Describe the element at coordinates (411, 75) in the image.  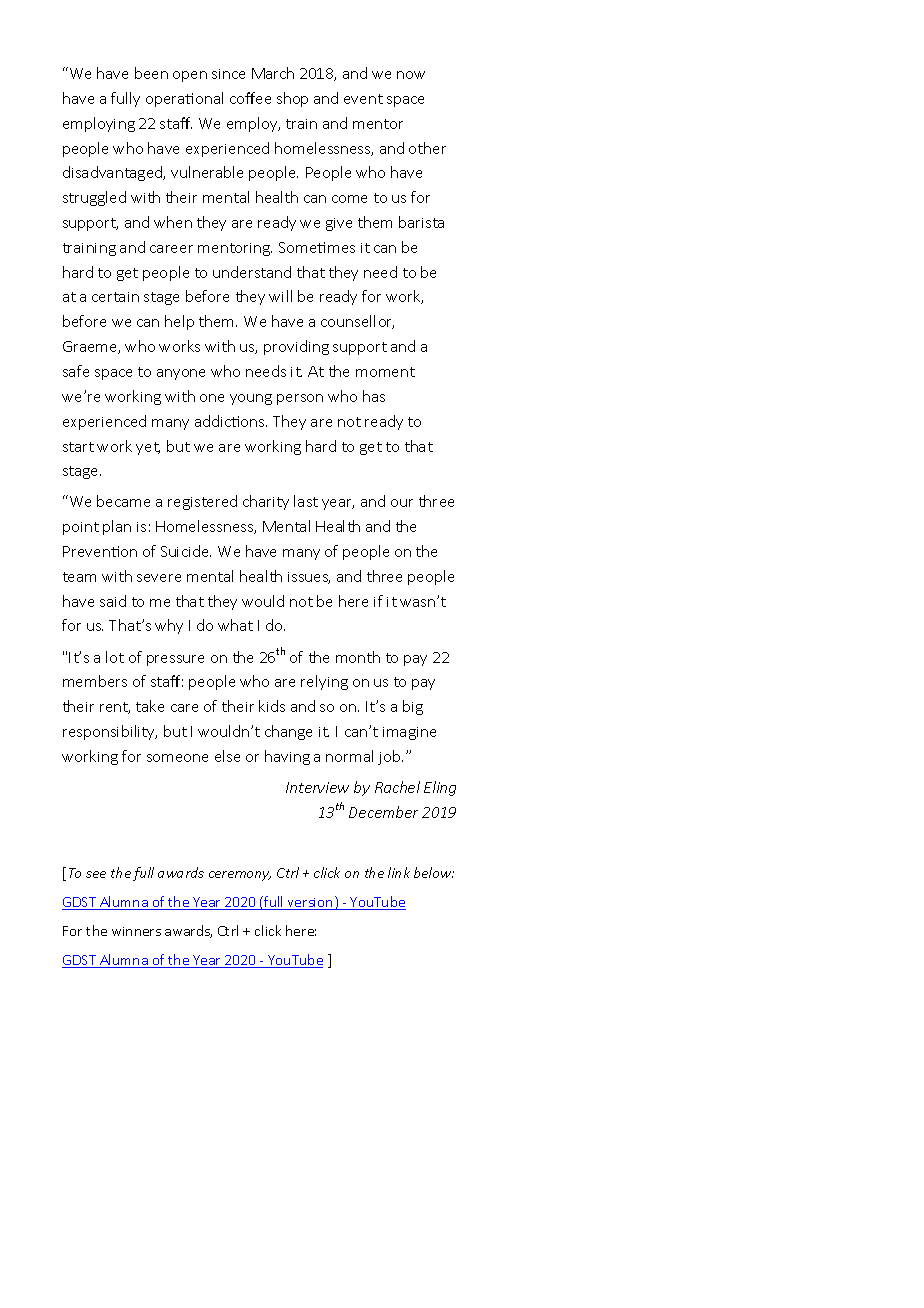
I see `now` at that location.
